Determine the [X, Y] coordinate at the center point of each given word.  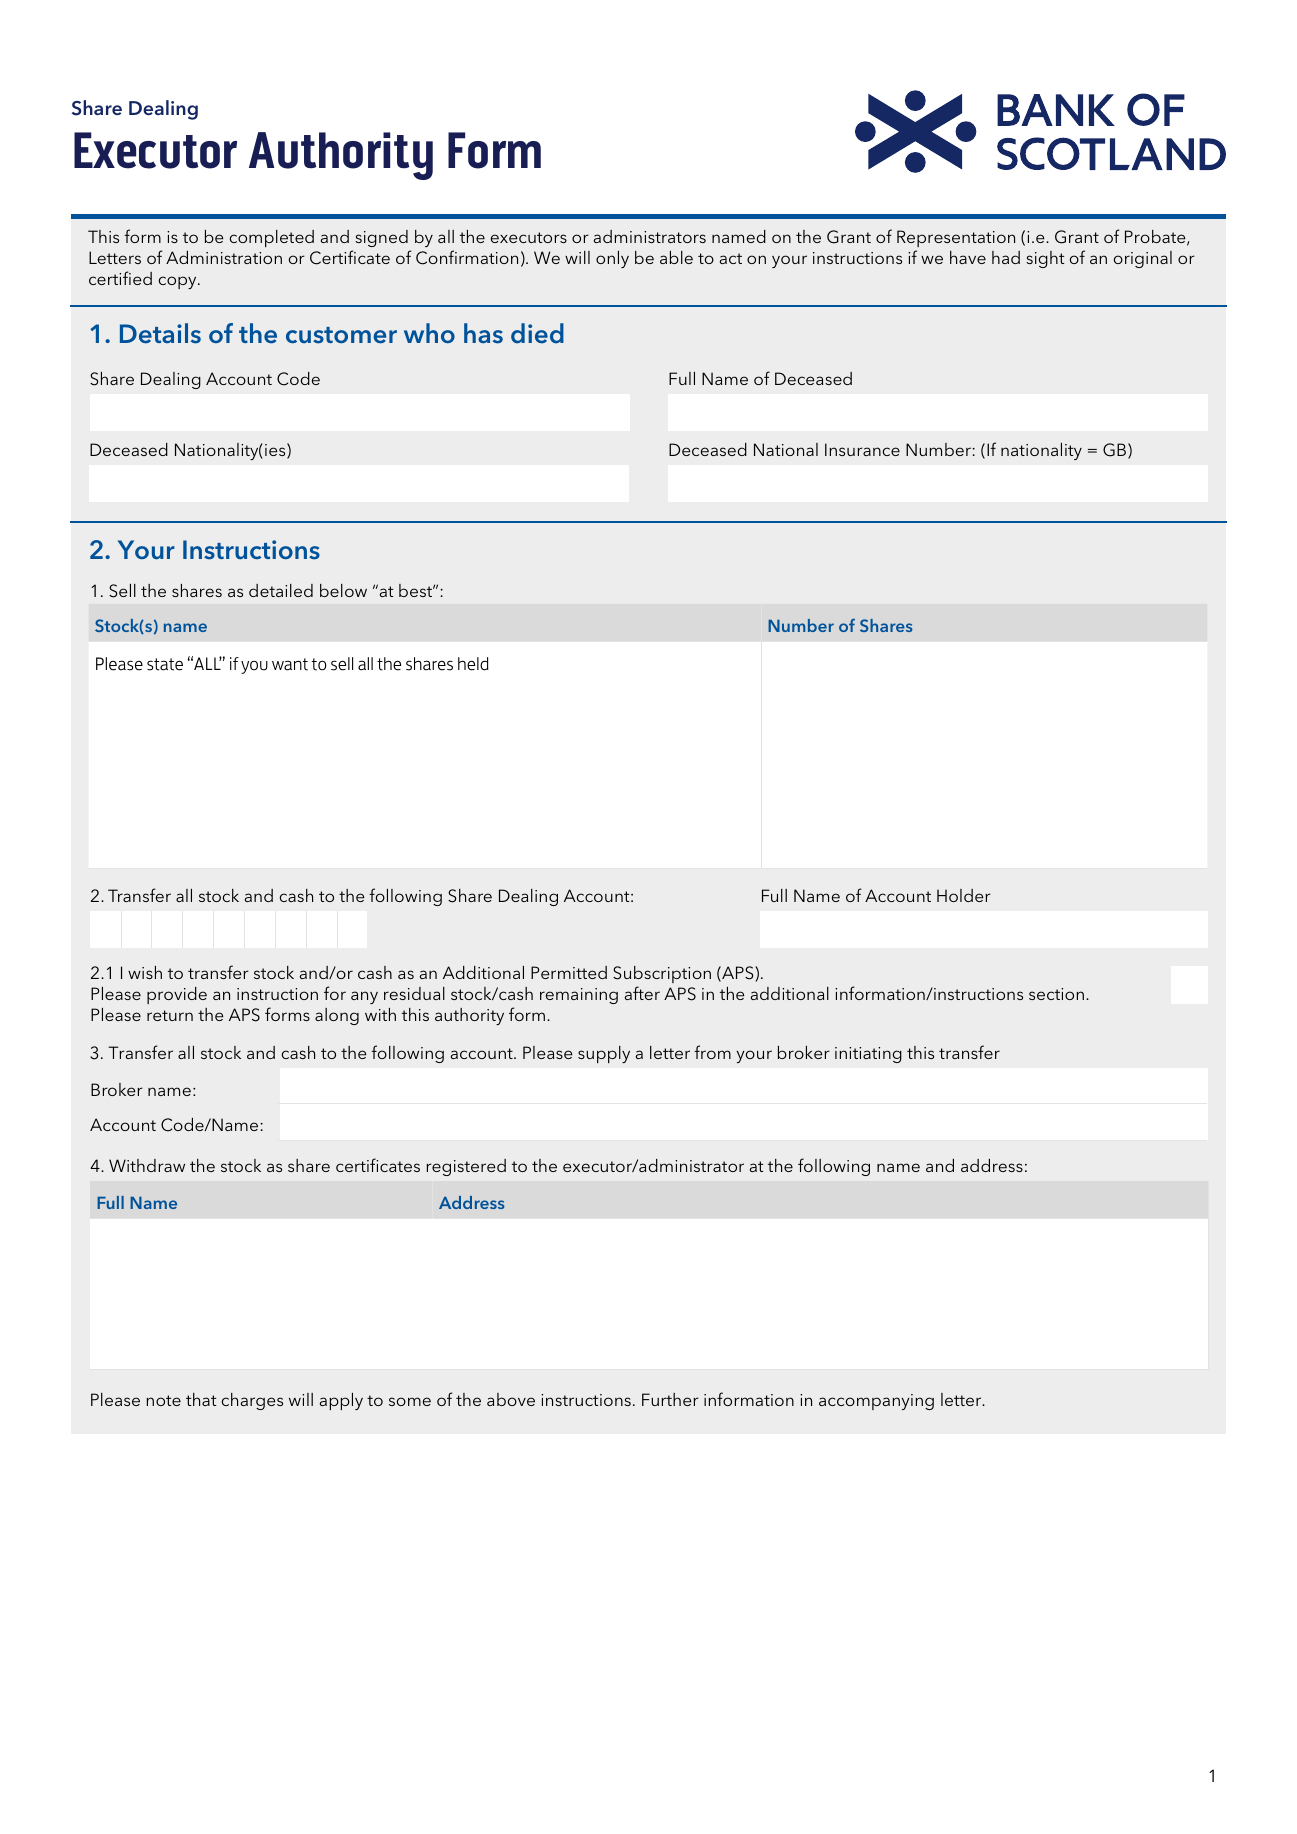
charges [252, 1401]
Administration [224, 257]
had [1006, 257]
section [1056, 994]
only [612, 259]
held [473, 664]
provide [177, 995]
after [642, 993]
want [290, 664]
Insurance [862, 449]
